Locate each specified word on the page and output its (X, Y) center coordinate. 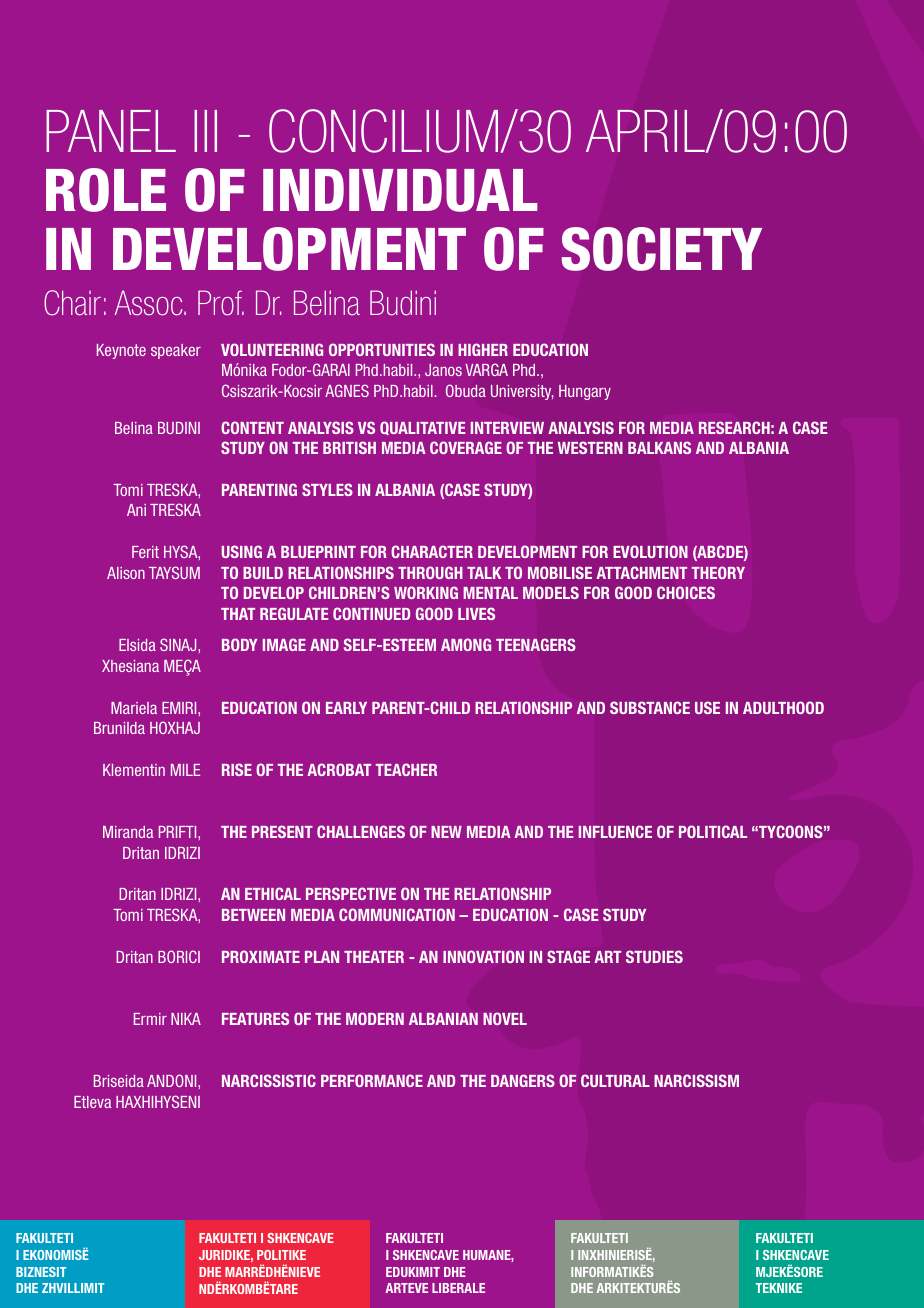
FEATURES (255, 1018)
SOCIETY (661, 249)
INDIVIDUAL (400, 190)
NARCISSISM (696, 1080)
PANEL (111, 131)
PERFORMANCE (372, 1080)
